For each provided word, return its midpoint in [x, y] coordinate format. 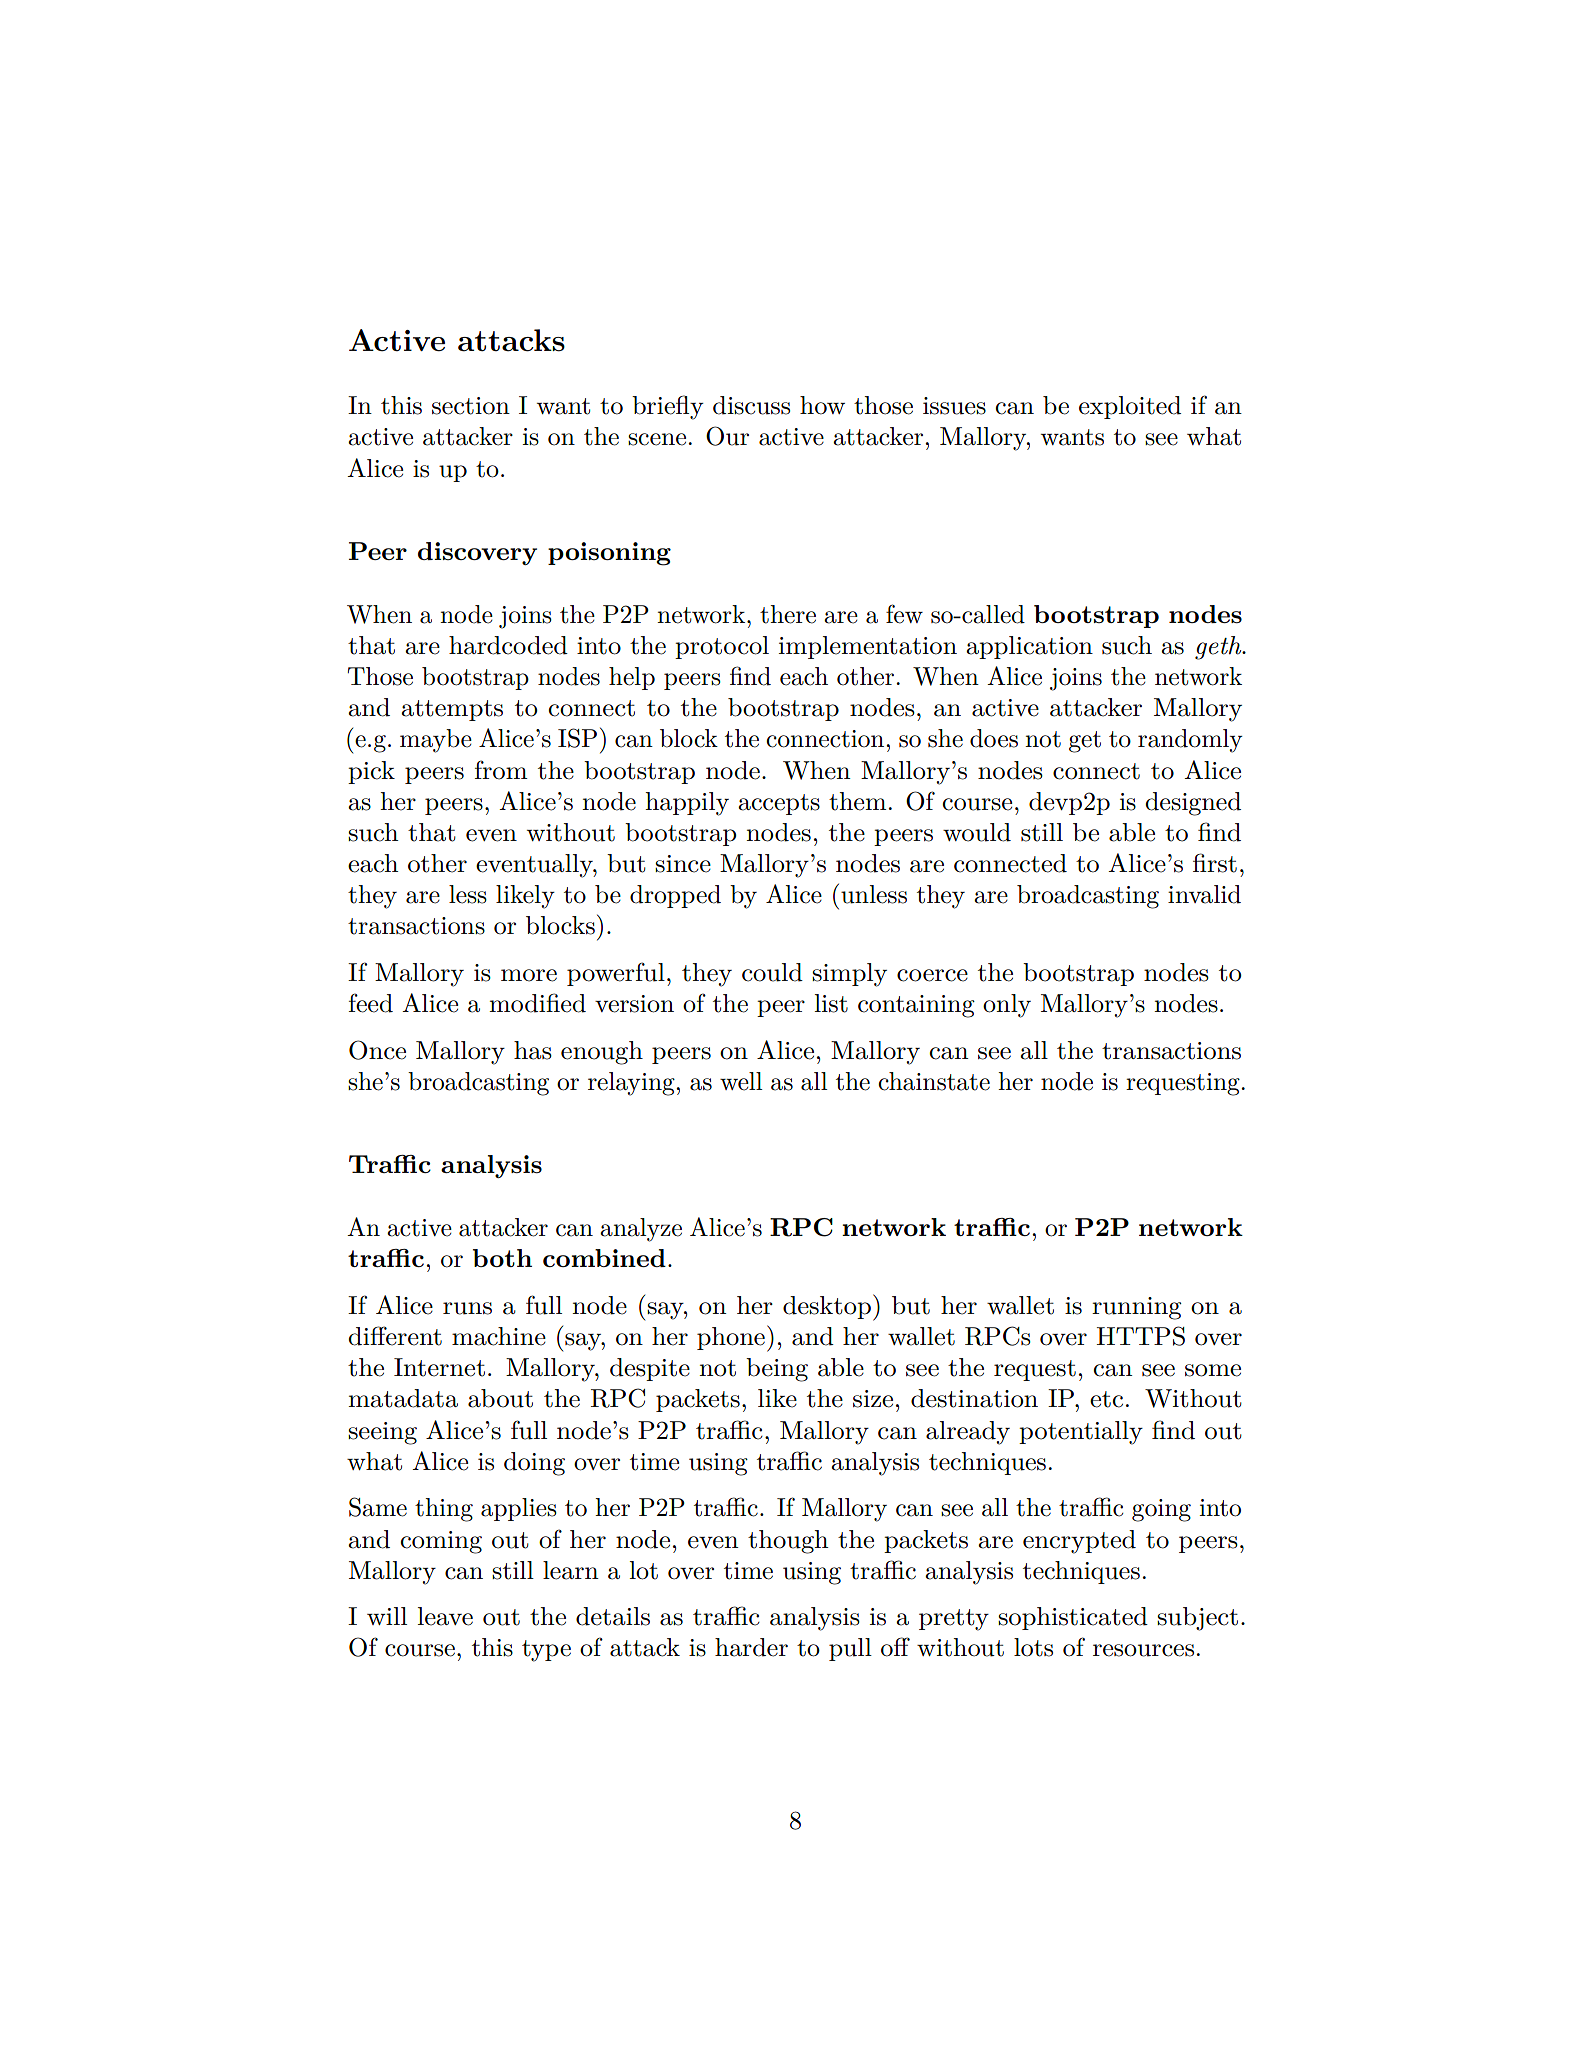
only [1007, 1006]
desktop [827, 1307]
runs [467, 1308]
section [471, 406]
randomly [1190, 741]
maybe [436, 741]
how [822, 405]
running [1137, 1308]
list [831, 1003]
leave [445, 1616]
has [533, 1050]
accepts [779, 804]
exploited [1130, 407]
